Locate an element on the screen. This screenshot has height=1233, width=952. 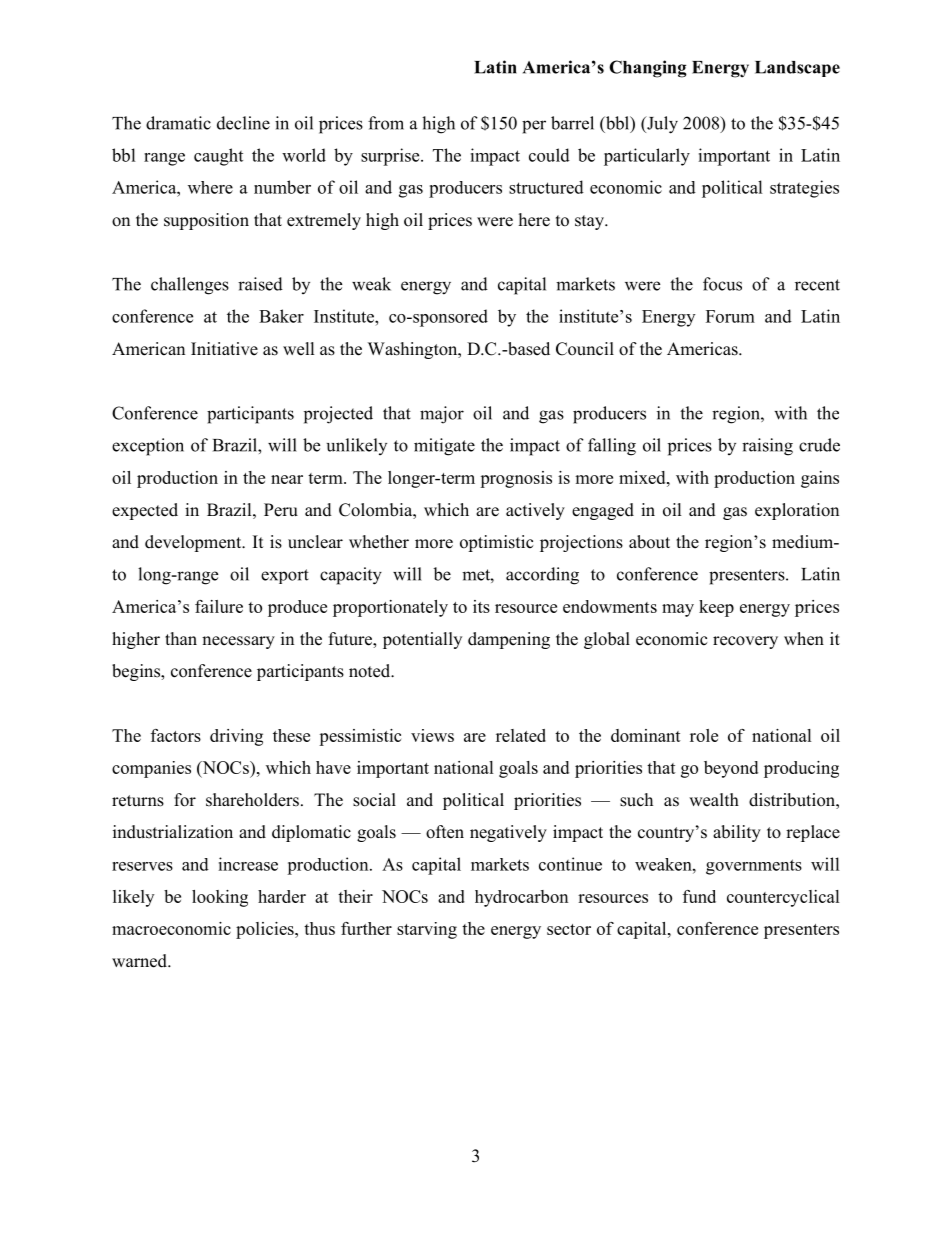
raising is located at coordinates (767, 447).
